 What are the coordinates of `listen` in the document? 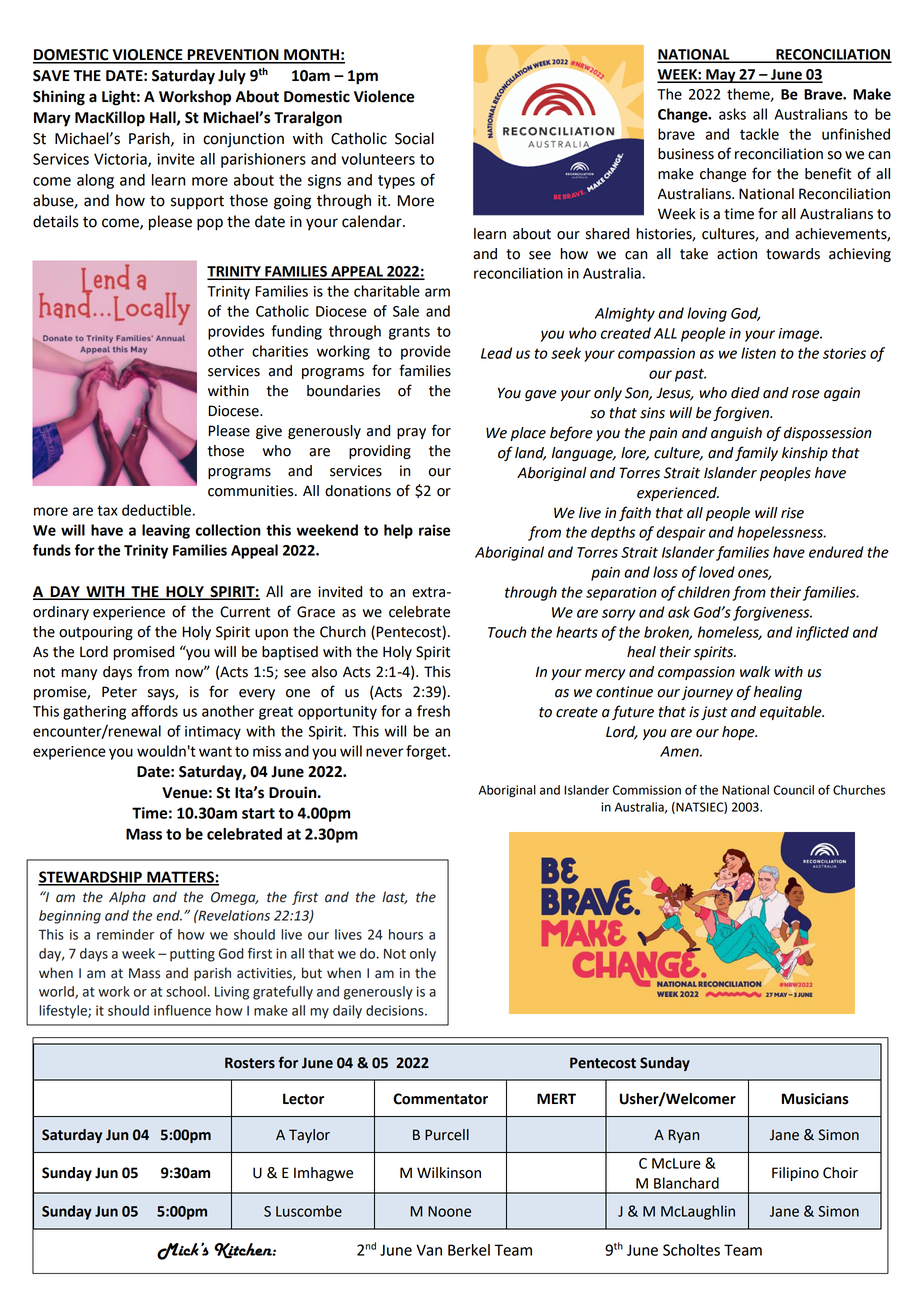 It's located at (758, 353).
